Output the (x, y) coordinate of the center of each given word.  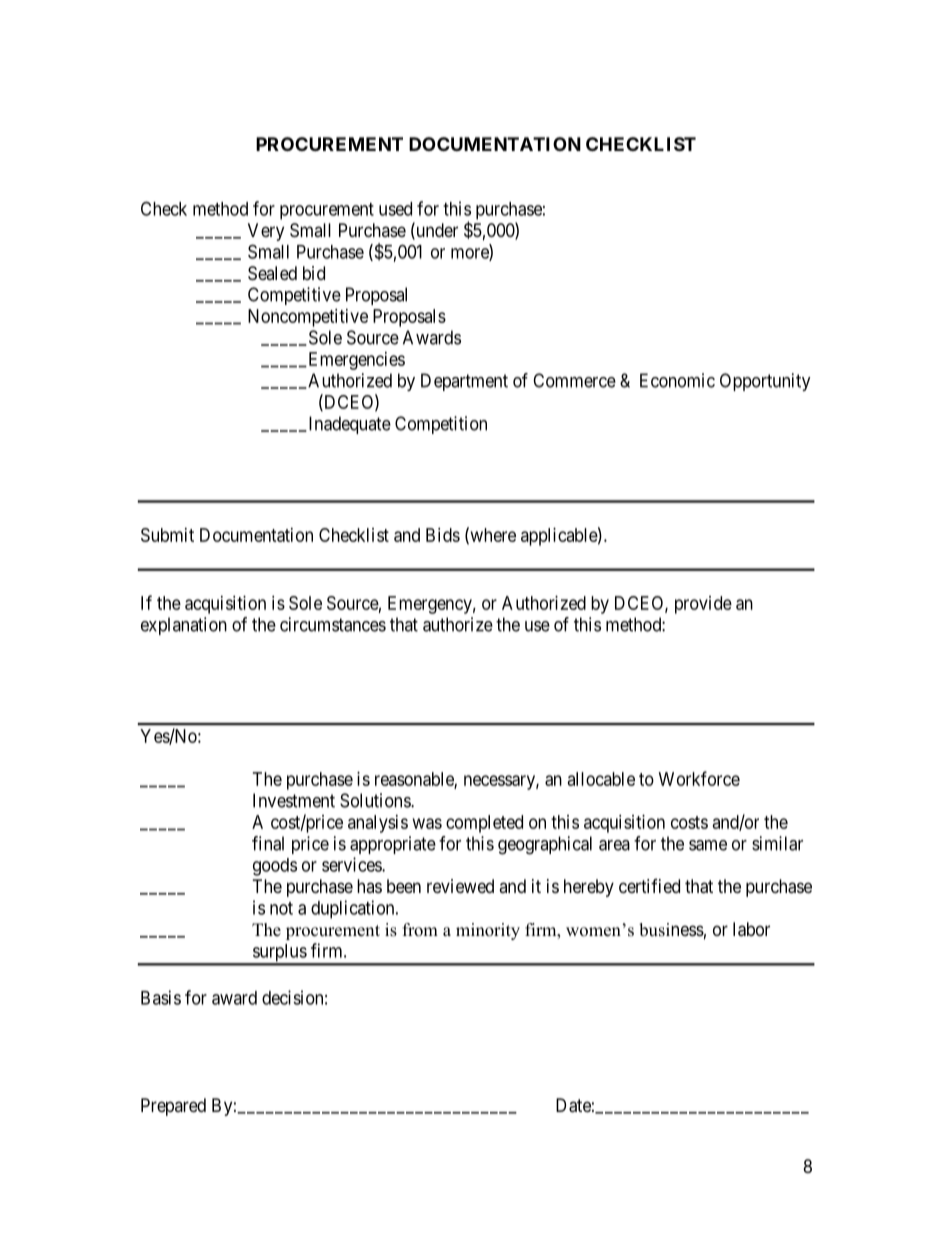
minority (488, 931)
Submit (167, 535)
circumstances (333, 624)
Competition (441, 425)
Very (266, 232)
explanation (184, 626)
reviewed (460, 886)
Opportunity (765, 382)
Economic (677, 380)
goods (275, 867)
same (708, 845)
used (395, 209)
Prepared (173, 1107)
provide (703, 605)
